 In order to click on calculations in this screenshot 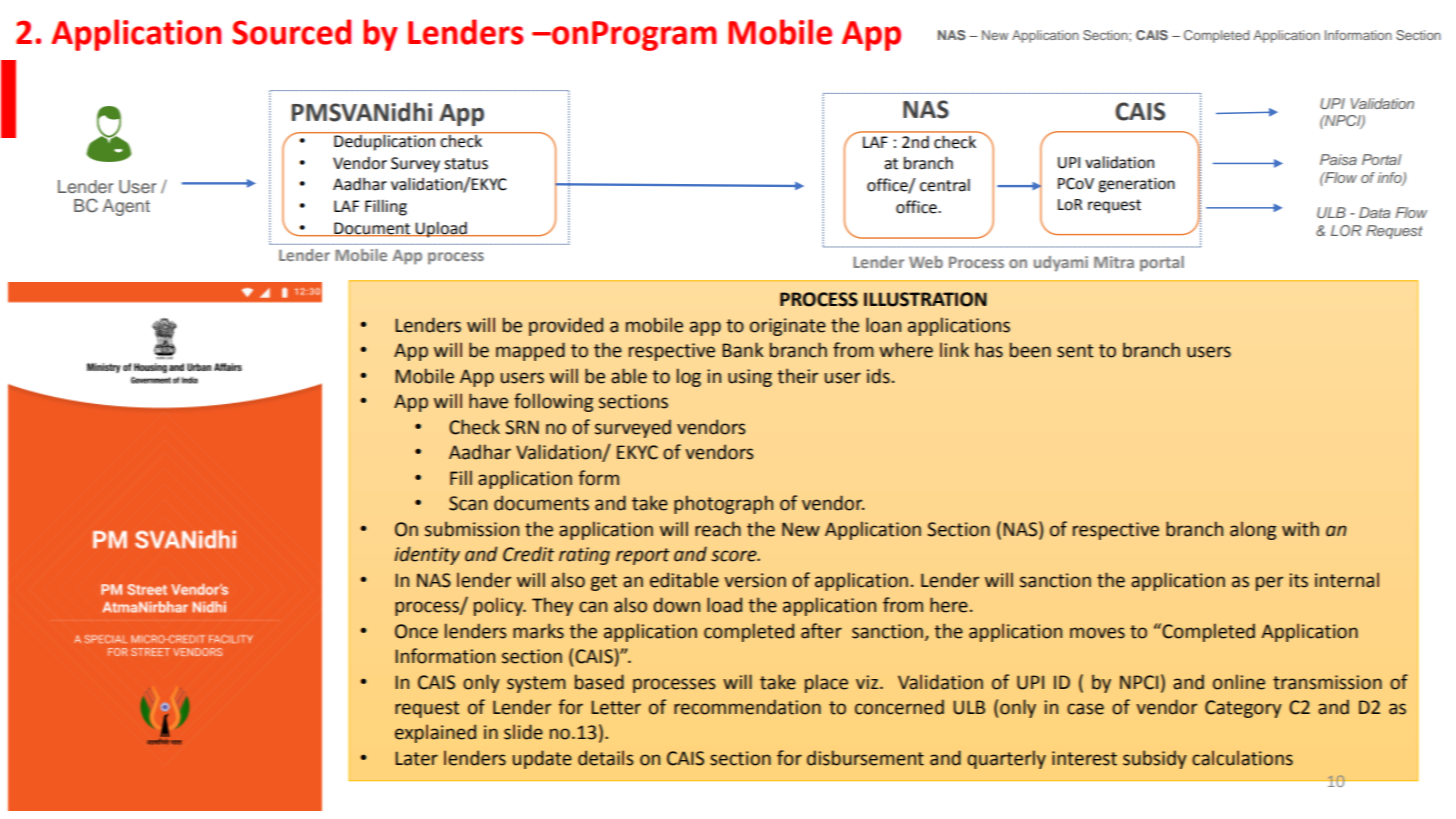, I will do `click(1242, 758)`.
